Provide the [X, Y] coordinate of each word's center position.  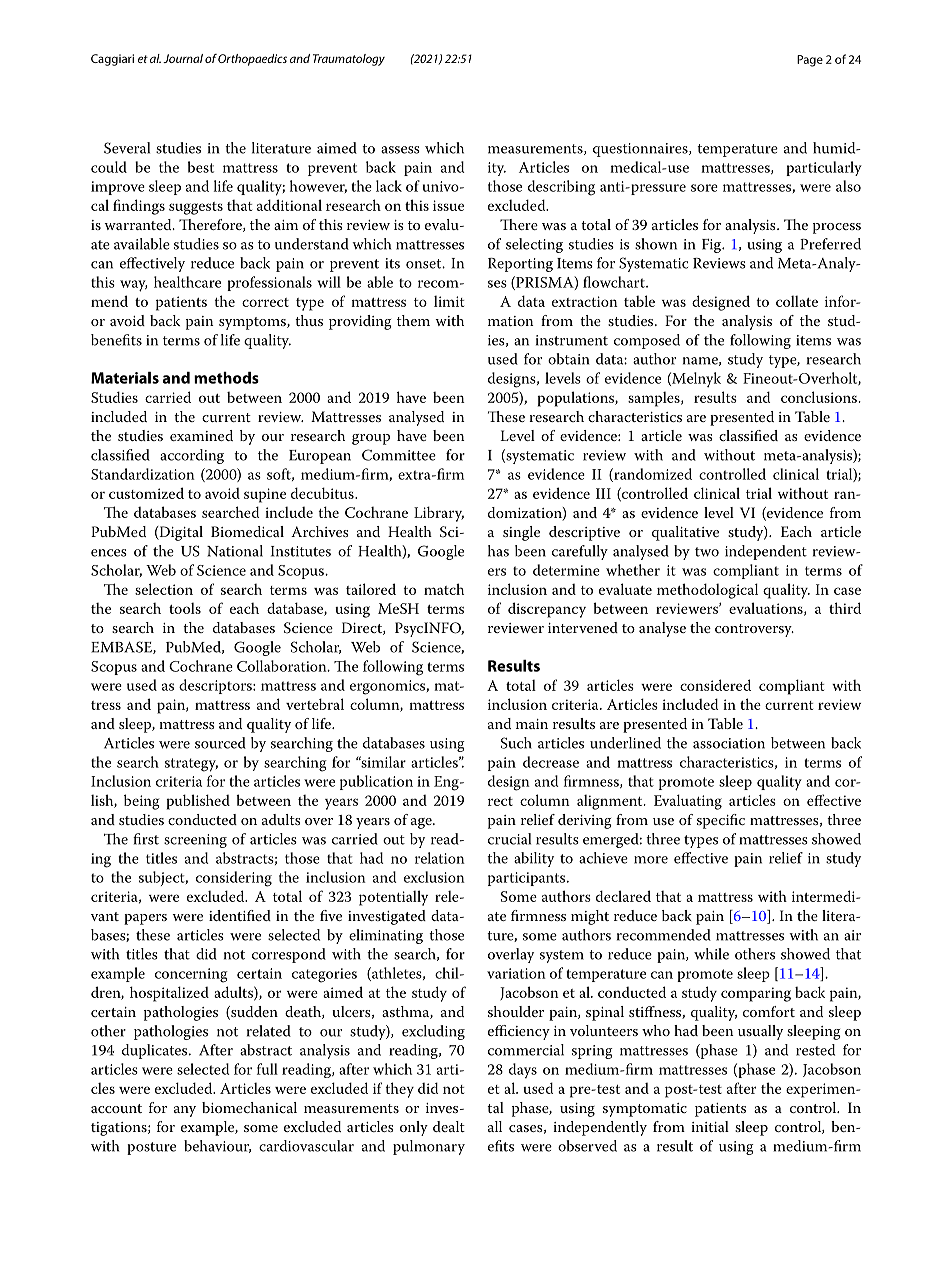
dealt [449, 1126]
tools [185, 608]
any [185, 1111]
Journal [183, 58]
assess [400, 150]
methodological [707, 591]
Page [810, 61]
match [444, 589]
